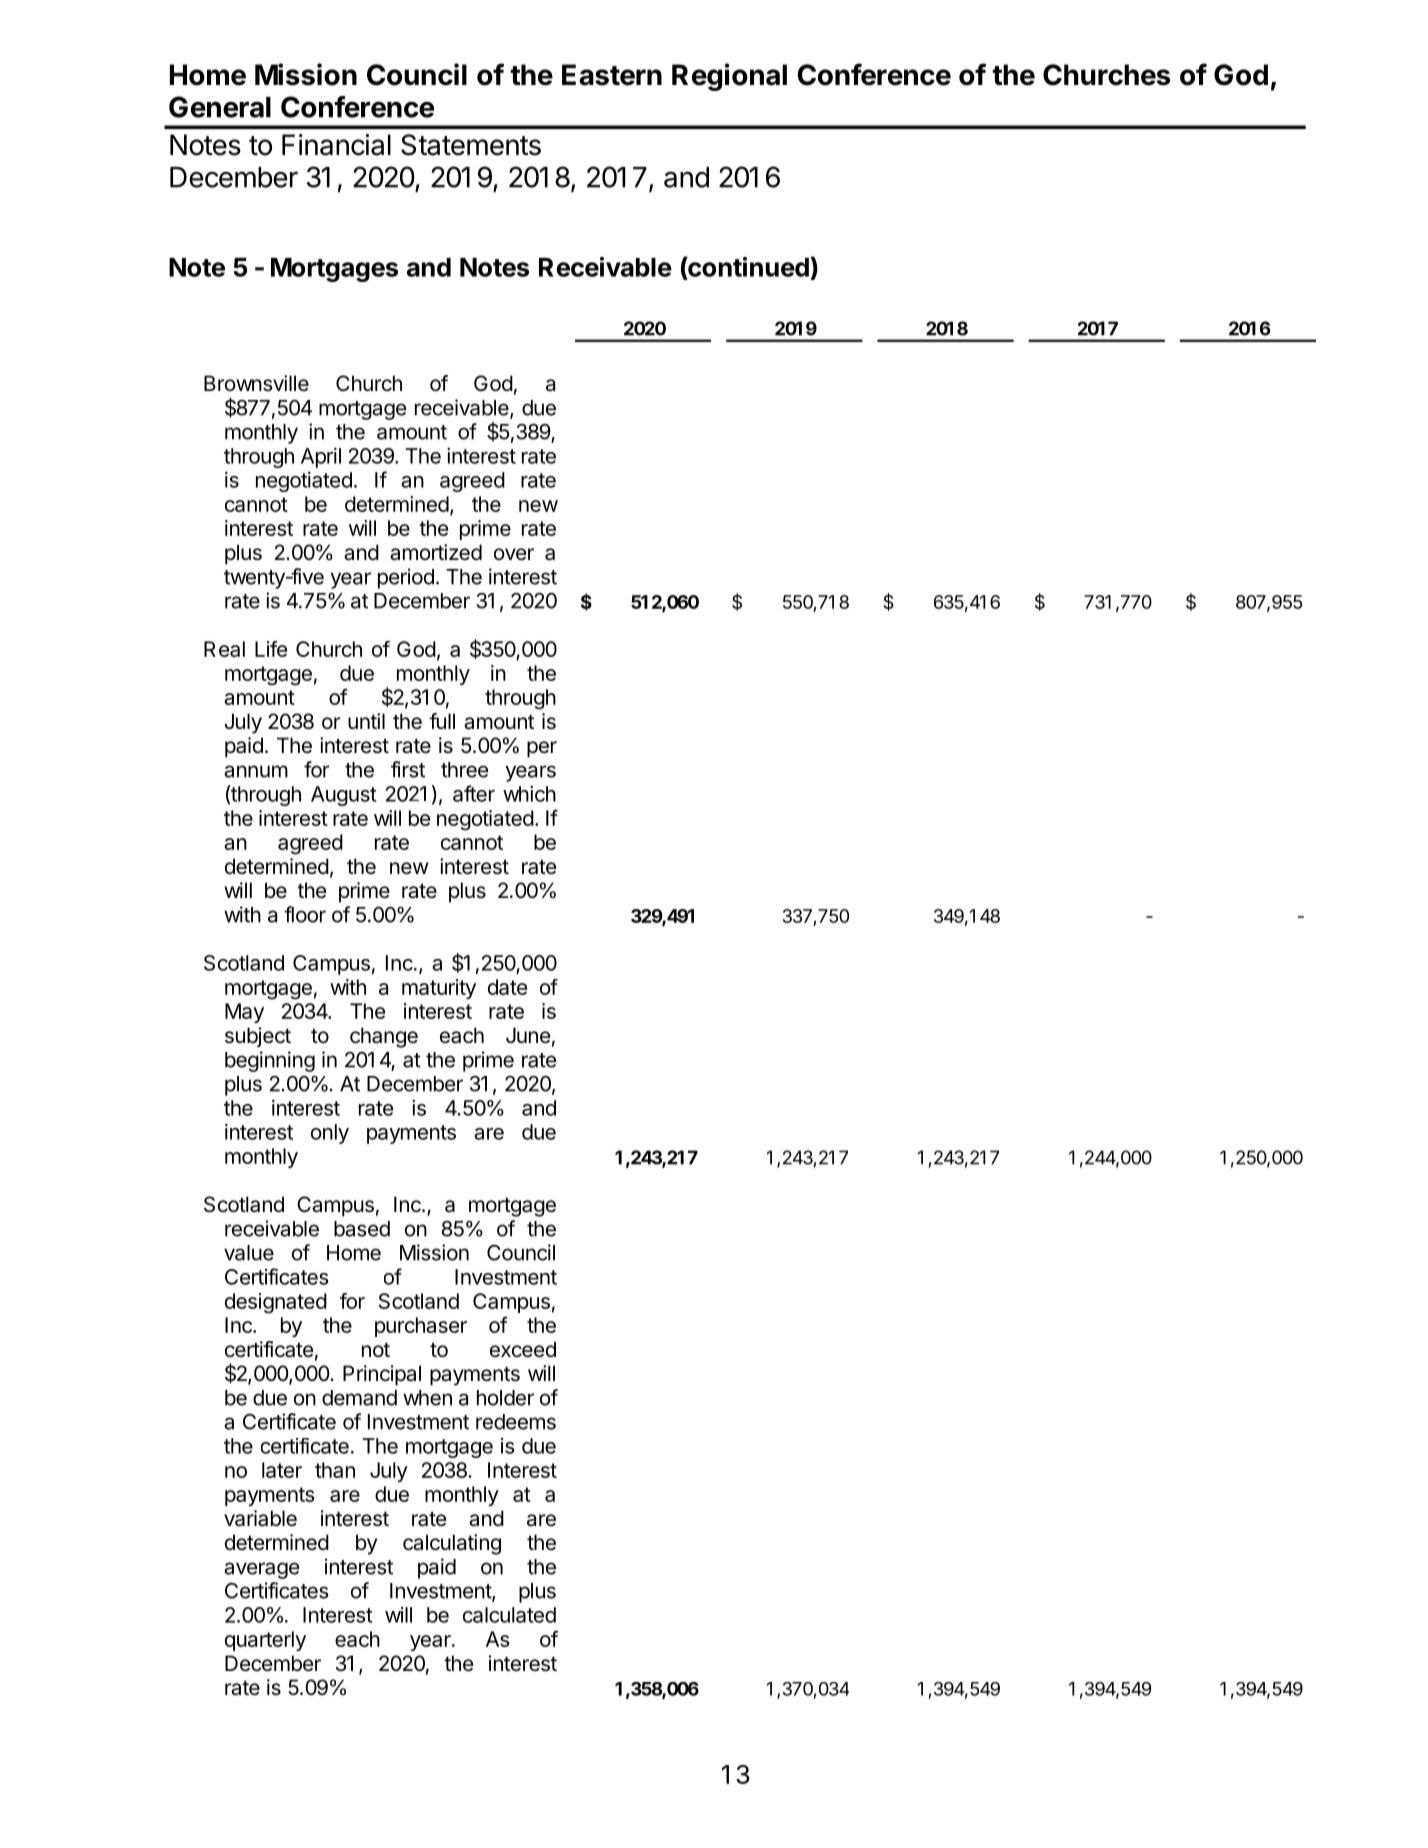  What do you see at coordinates (529, 794) in the image?
I see `which` at bounding box center [529, 794].
